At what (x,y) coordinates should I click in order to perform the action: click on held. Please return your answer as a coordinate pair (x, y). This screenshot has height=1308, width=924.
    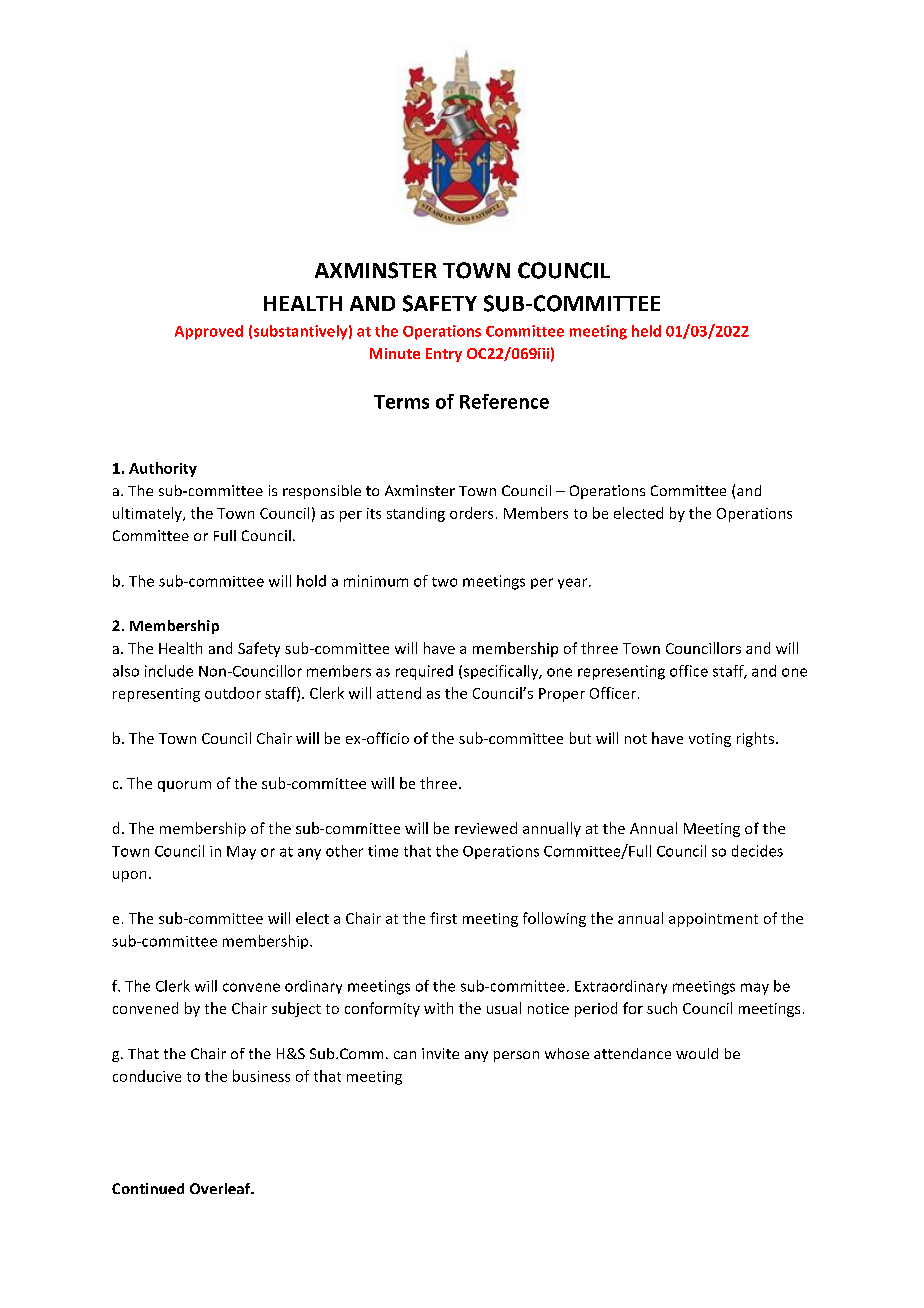
    Looking at the image, I should click on (646, 331).
